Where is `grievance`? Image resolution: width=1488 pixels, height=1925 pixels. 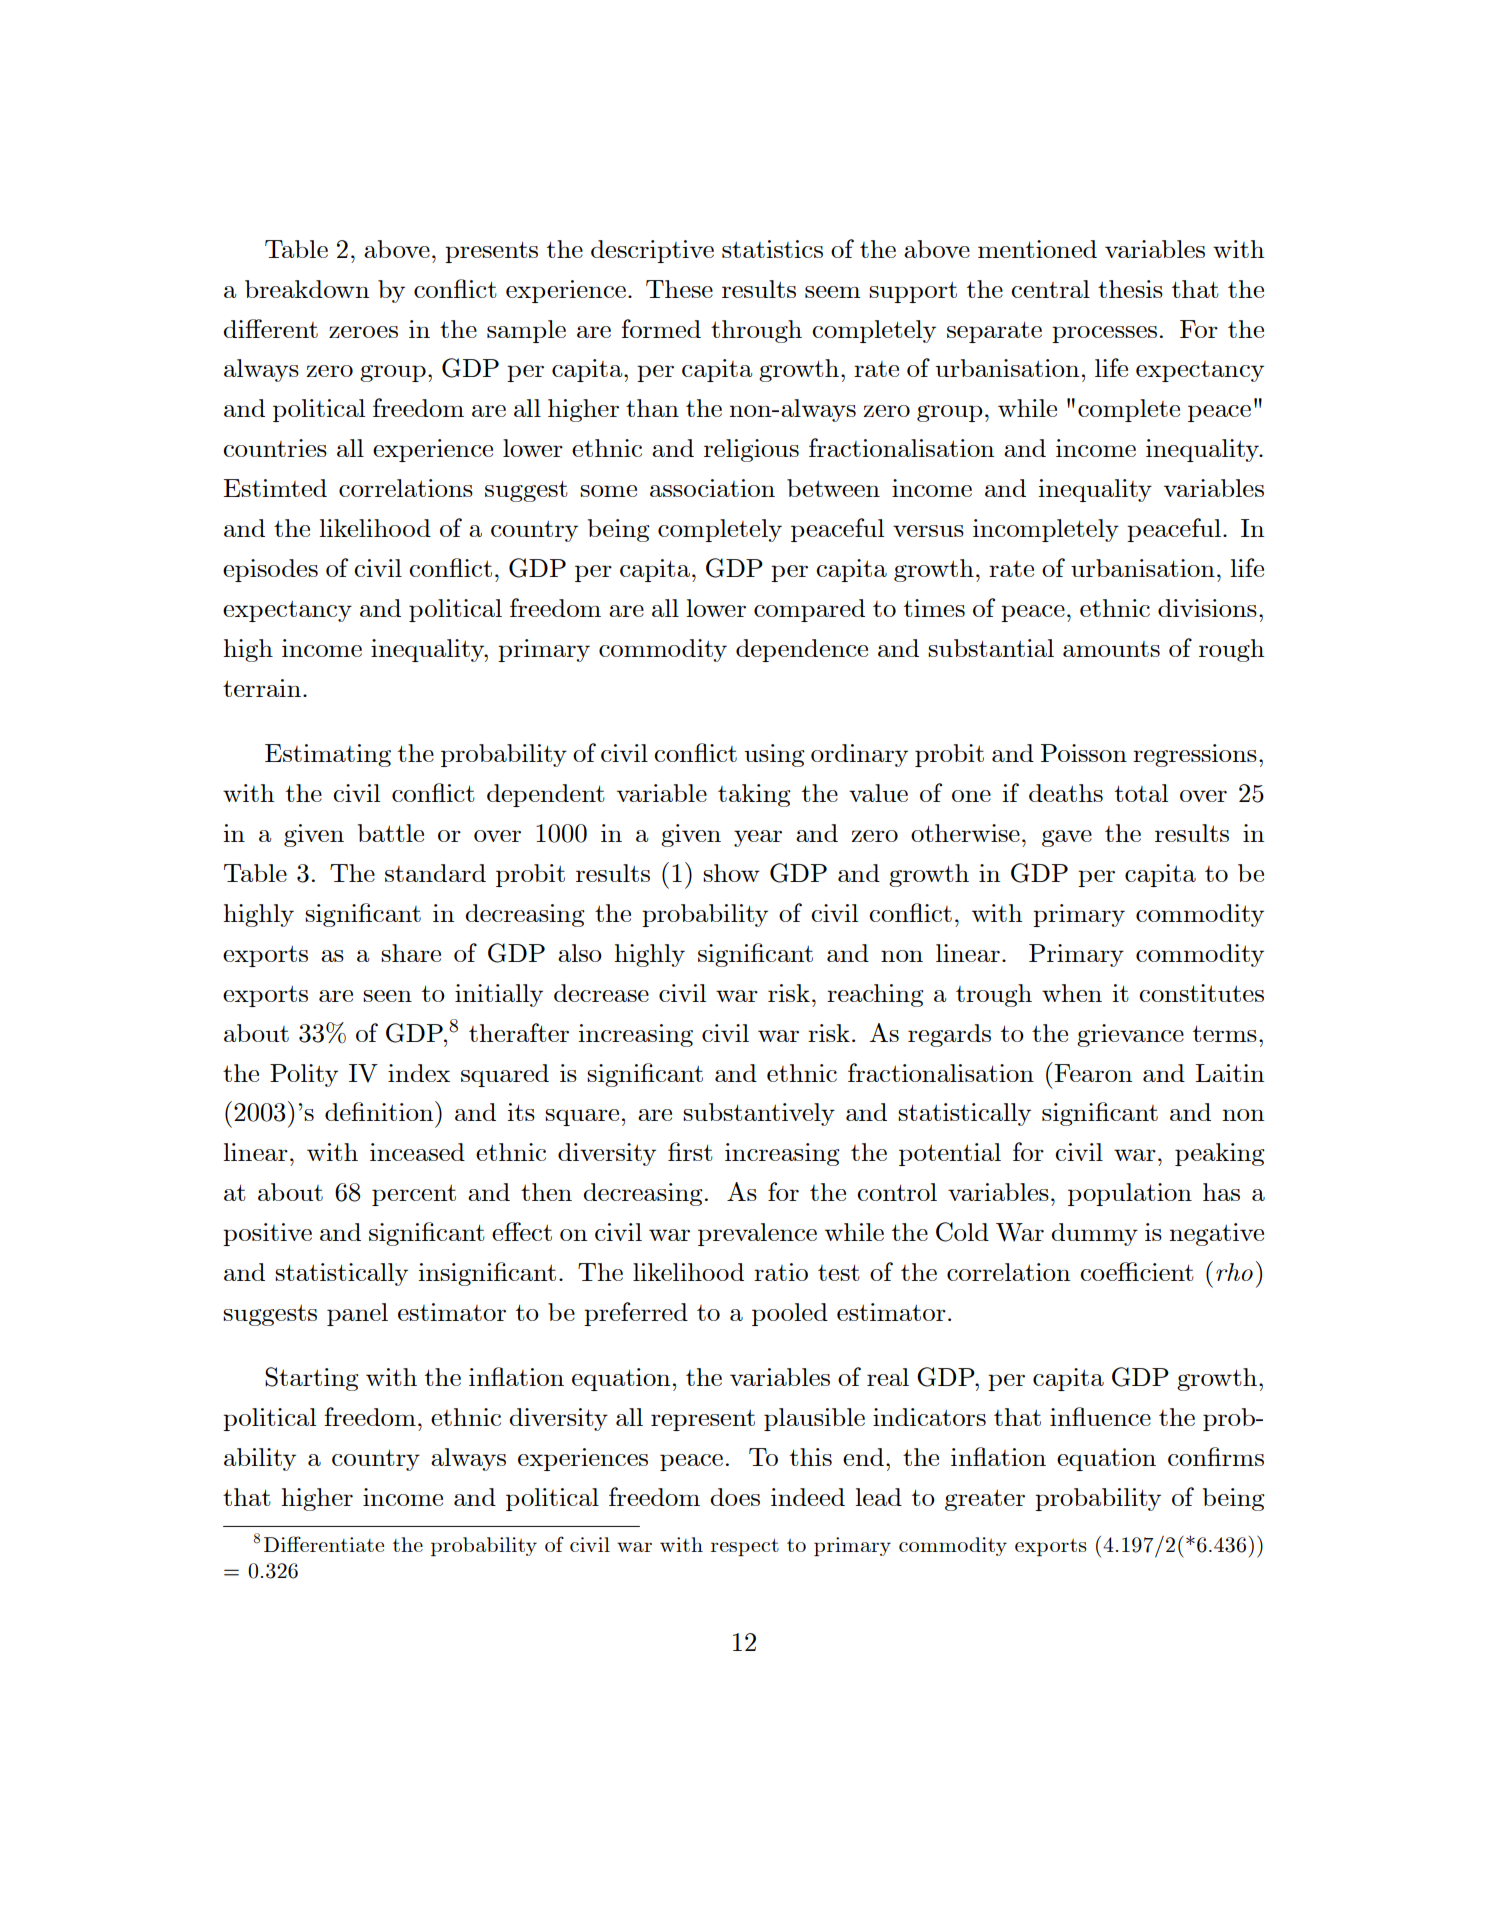 grievance is located at coordinates (1130, 1035).
